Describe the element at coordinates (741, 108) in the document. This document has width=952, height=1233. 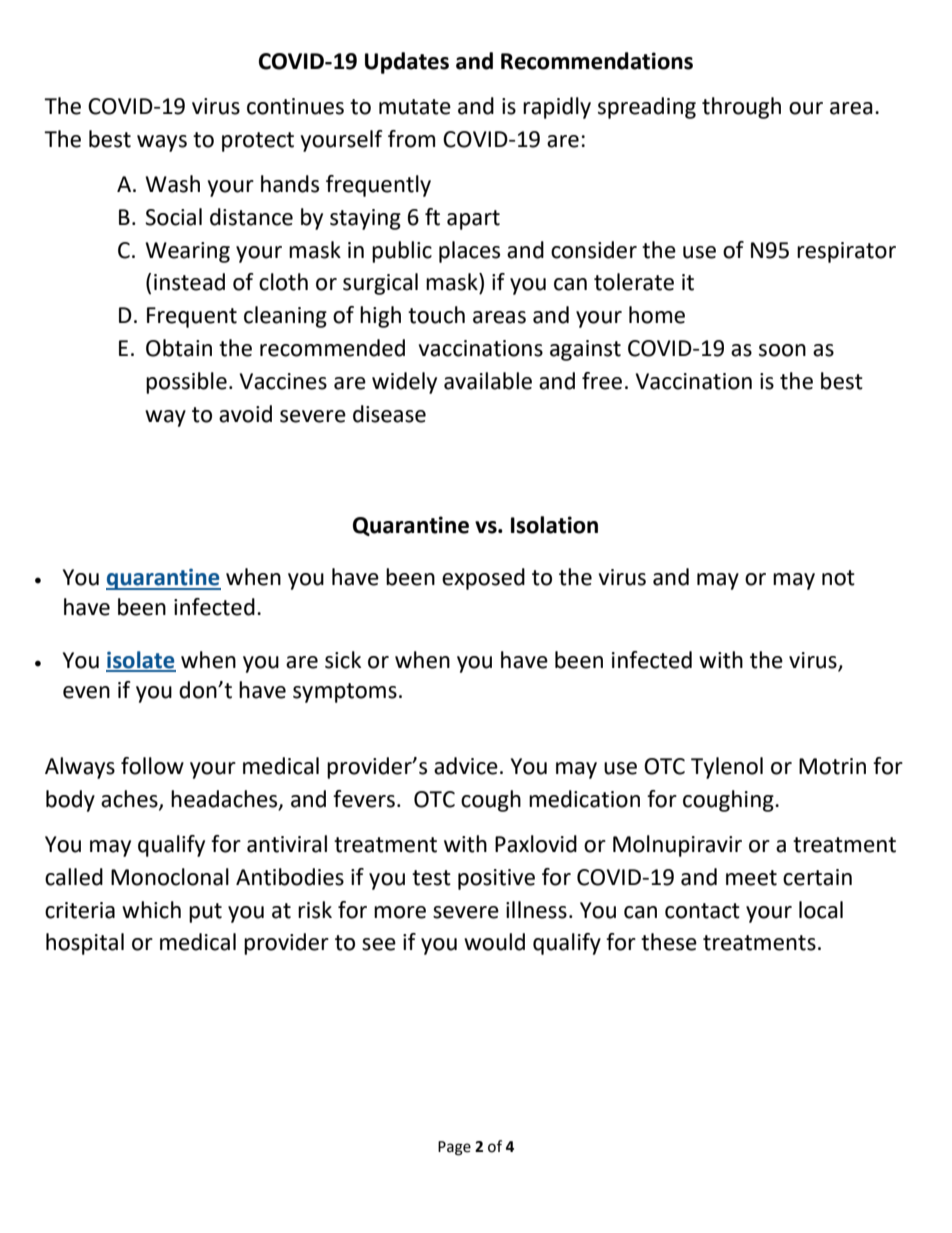
I see `through` at that location.
